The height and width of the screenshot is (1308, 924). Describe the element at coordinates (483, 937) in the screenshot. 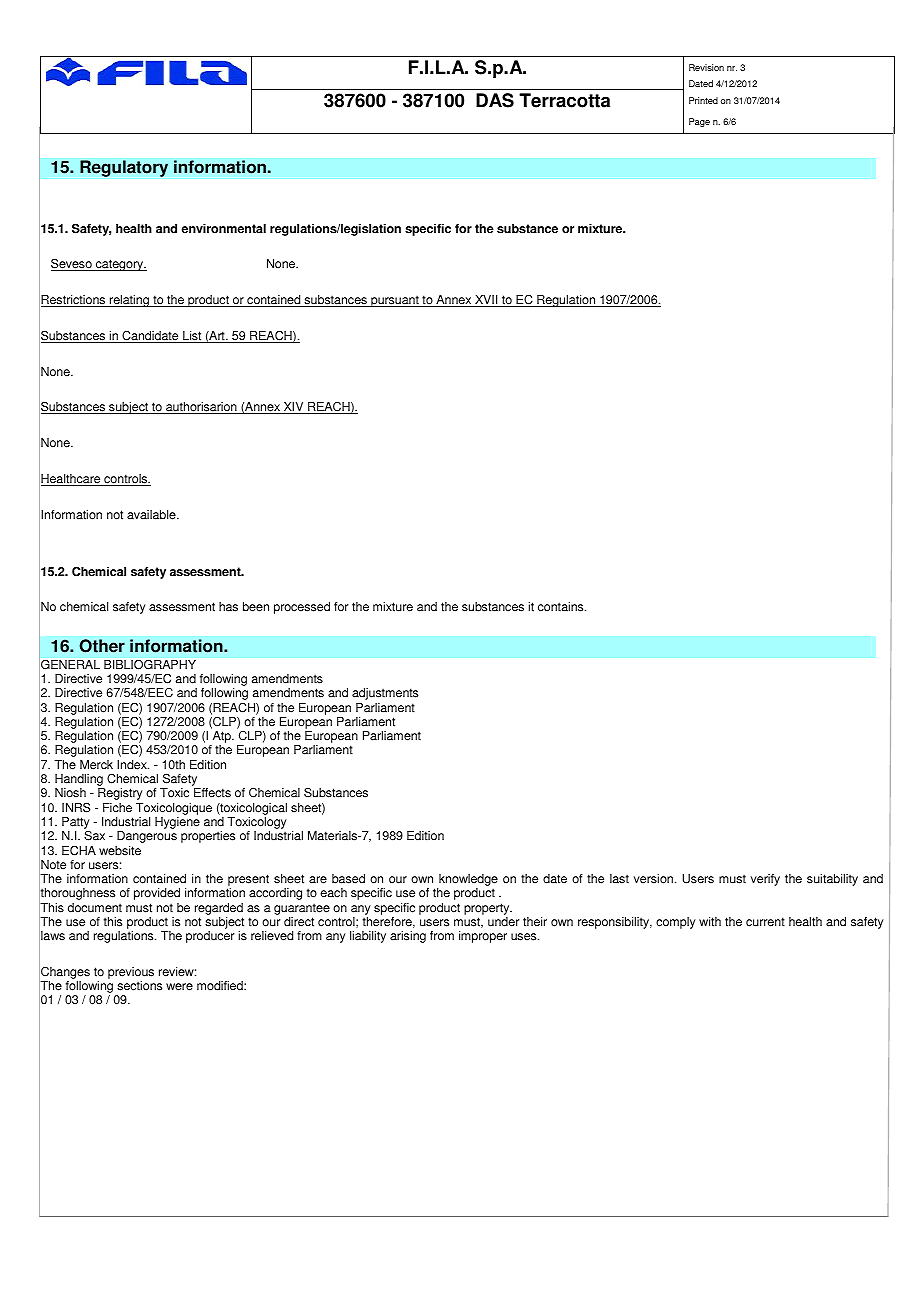

I see `improper` at that location.
